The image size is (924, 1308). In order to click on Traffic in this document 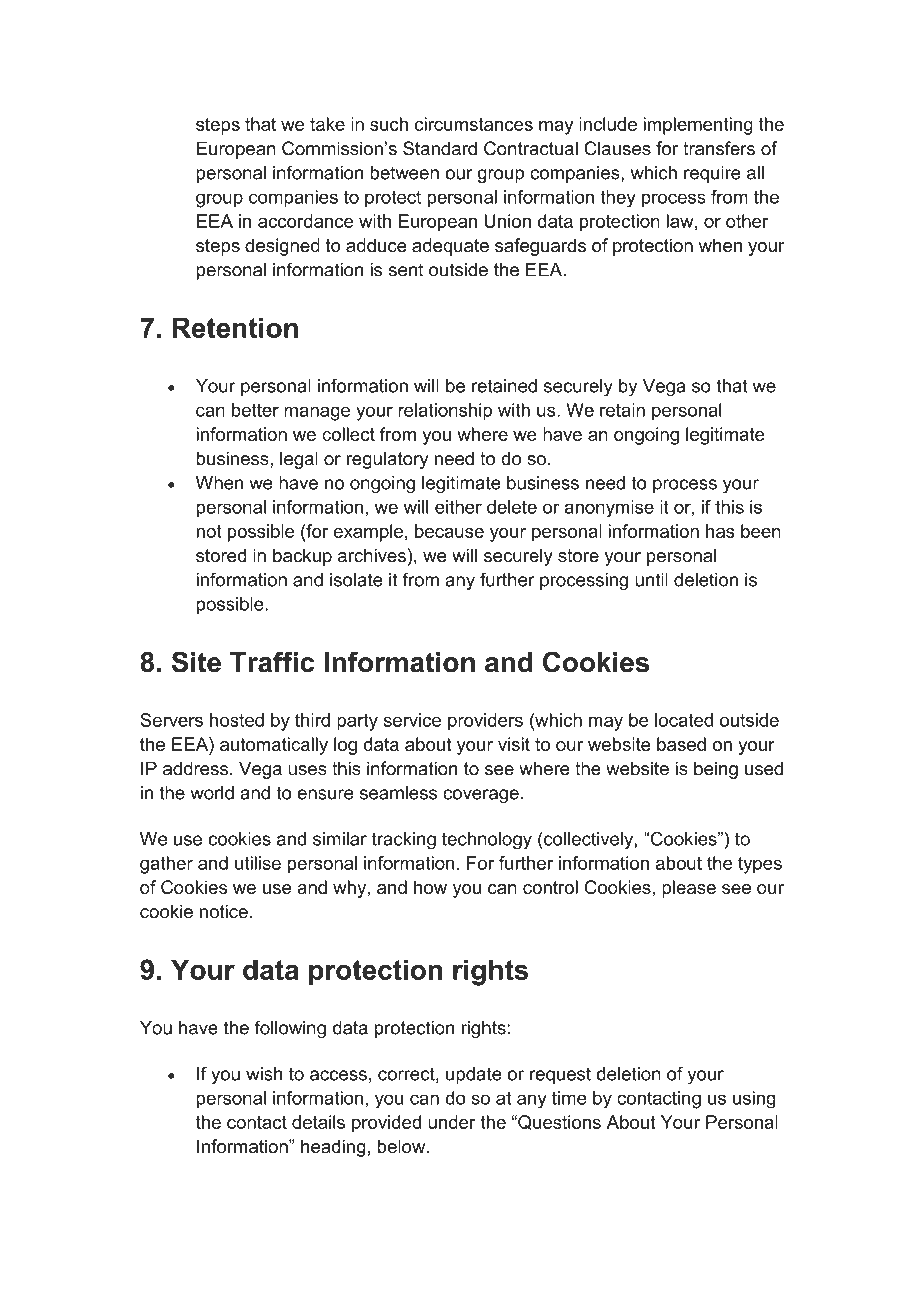, I will do `click(272, 662)`.
